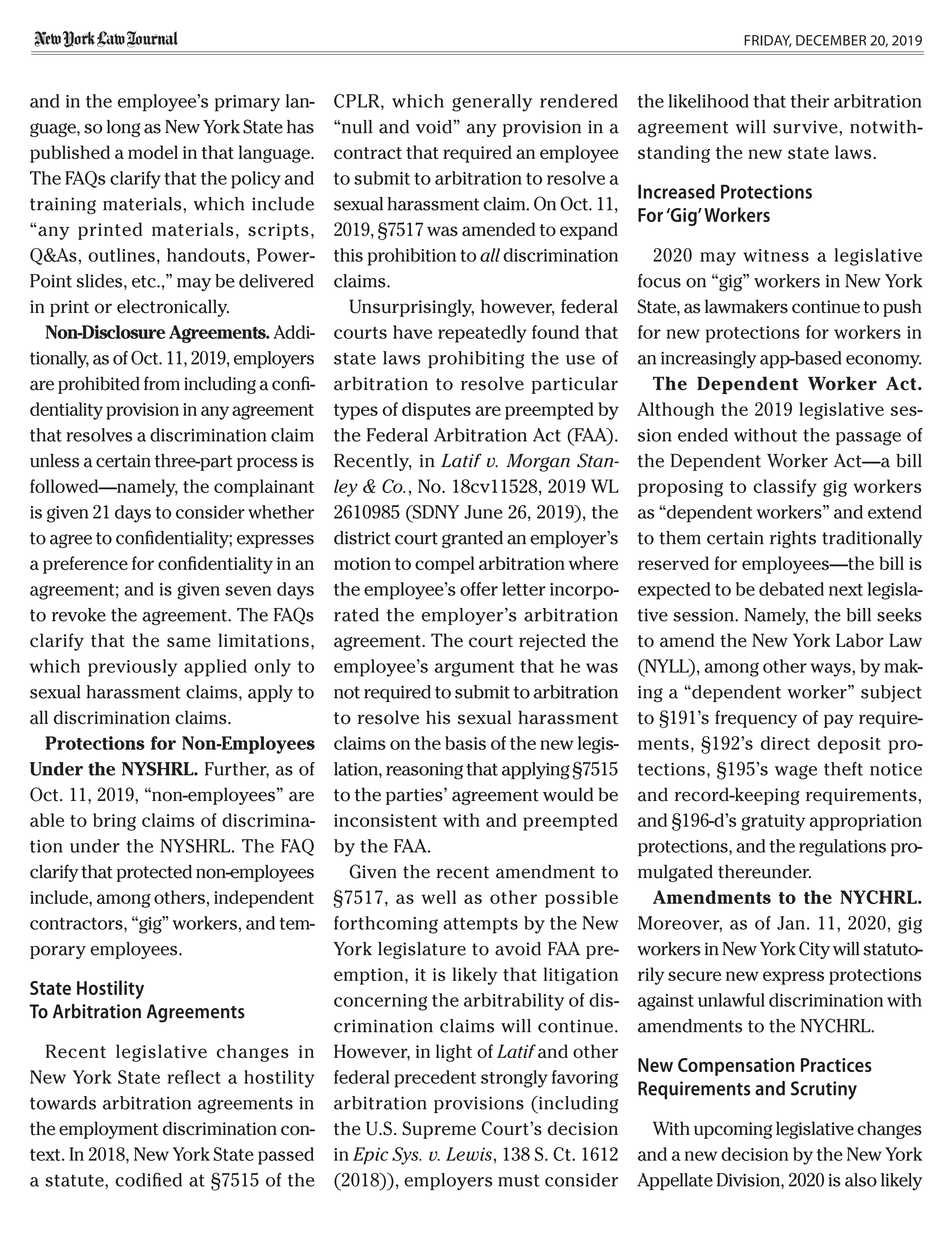 The height and width of the screenshot is (1233, 952). Describe the element at coordinates (109, 1130) in the screenshot. I see `employment` at that location.
